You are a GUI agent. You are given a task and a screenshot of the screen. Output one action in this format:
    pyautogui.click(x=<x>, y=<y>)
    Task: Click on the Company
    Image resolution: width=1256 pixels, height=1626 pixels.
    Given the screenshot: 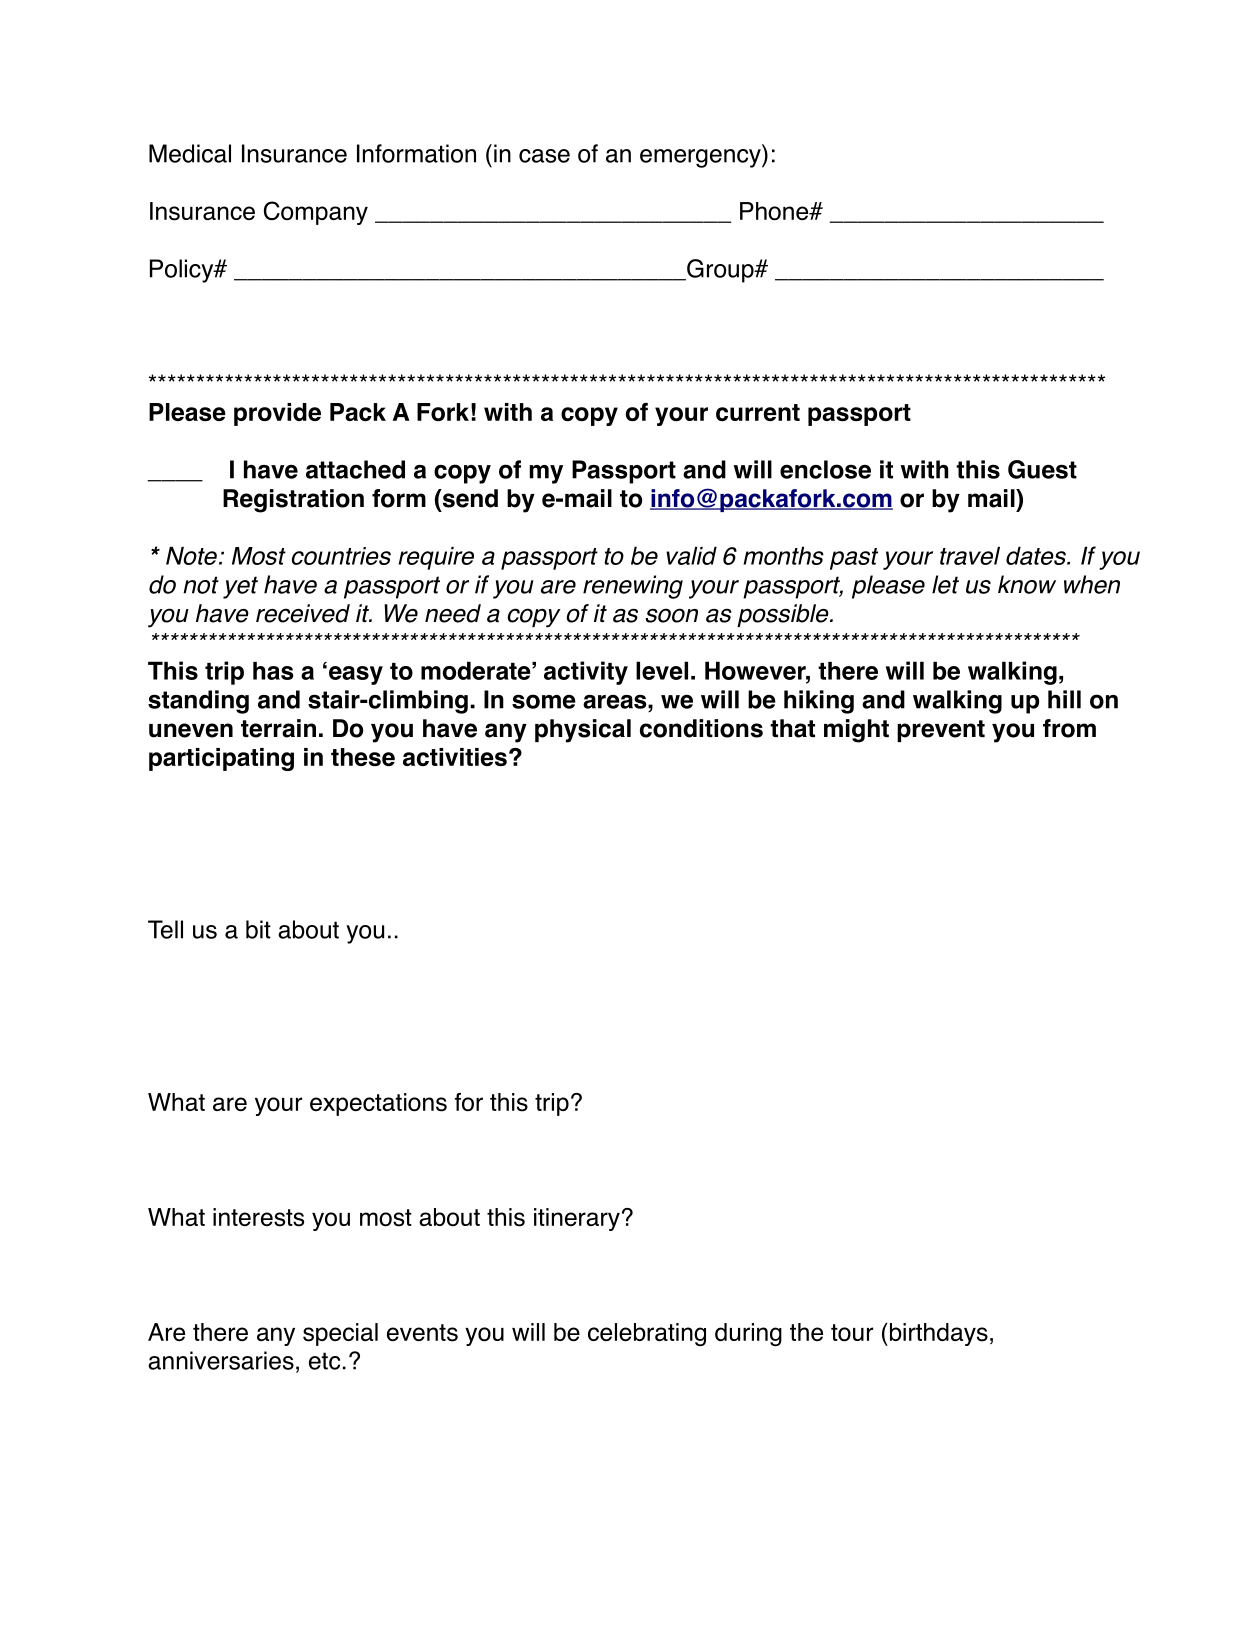 What is the action you would take?
    pyautogui.click(x=316, y=213)
